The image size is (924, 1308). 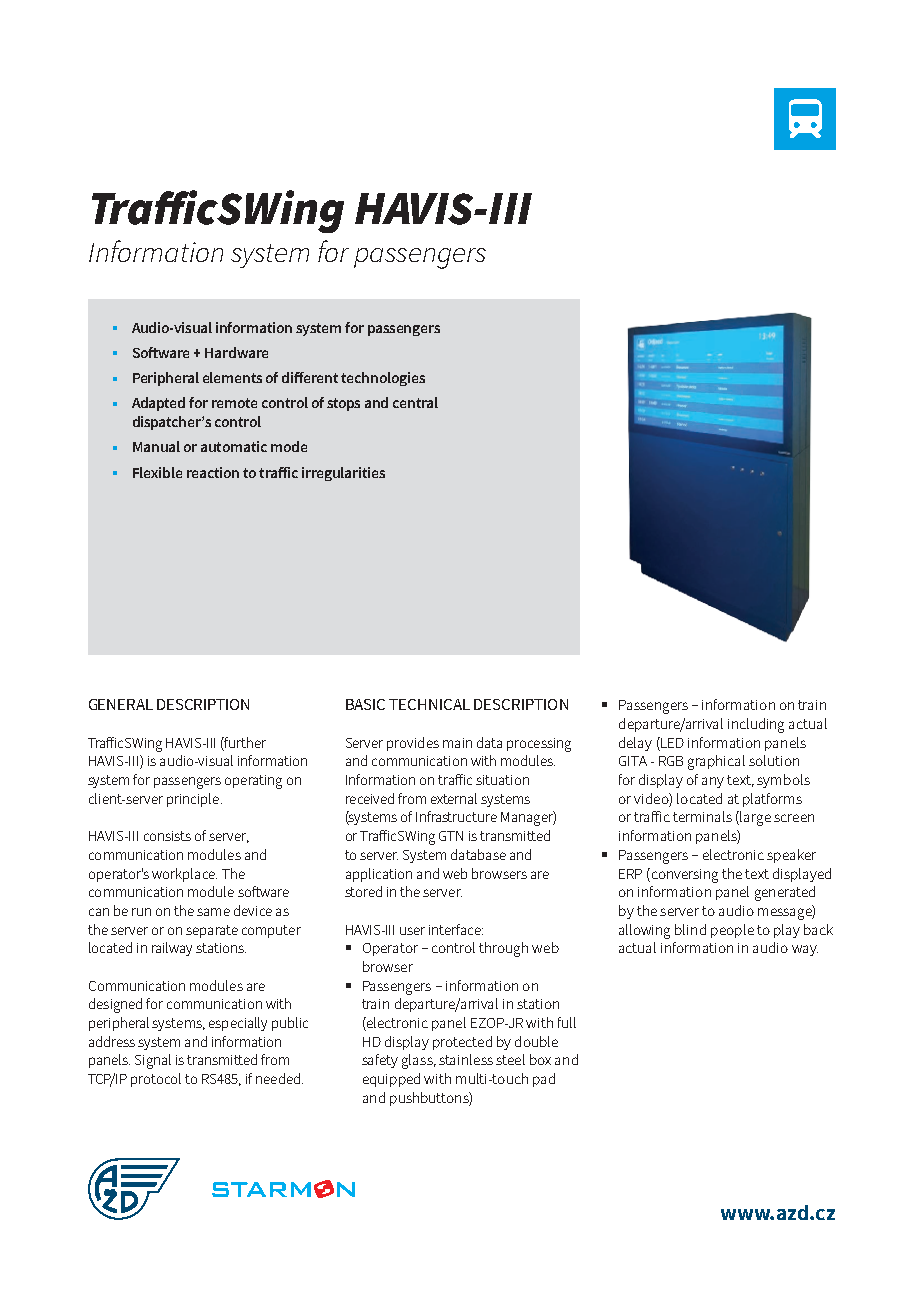 What do you see at coordinates (755, 818) in the page?
I see `large` at bounding box center [755, 818].
